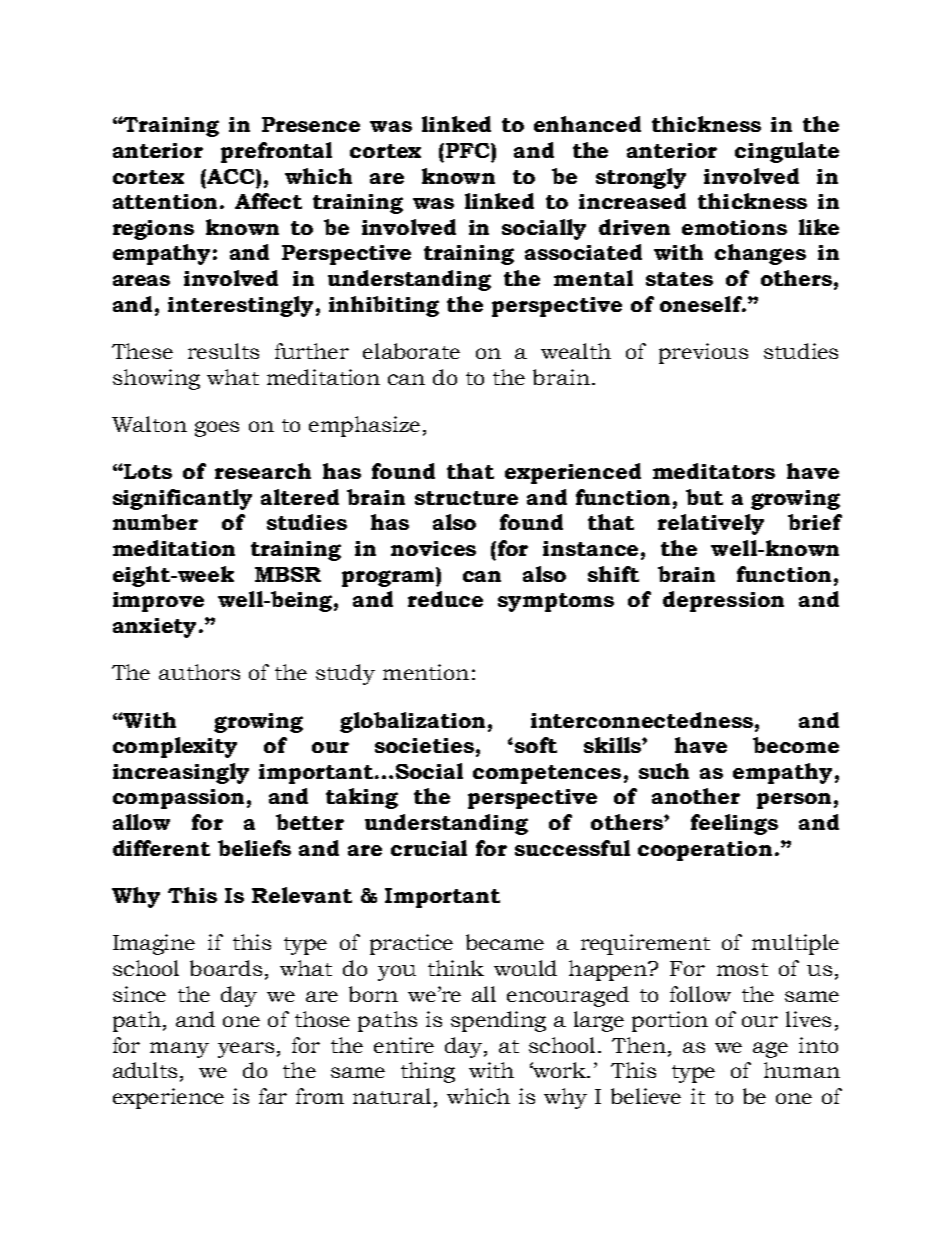 The height and width of the screenshot is (1233, 952). Describe the element at coordinates (231, 176) in the screenshot. I see `ACC` at that location.
